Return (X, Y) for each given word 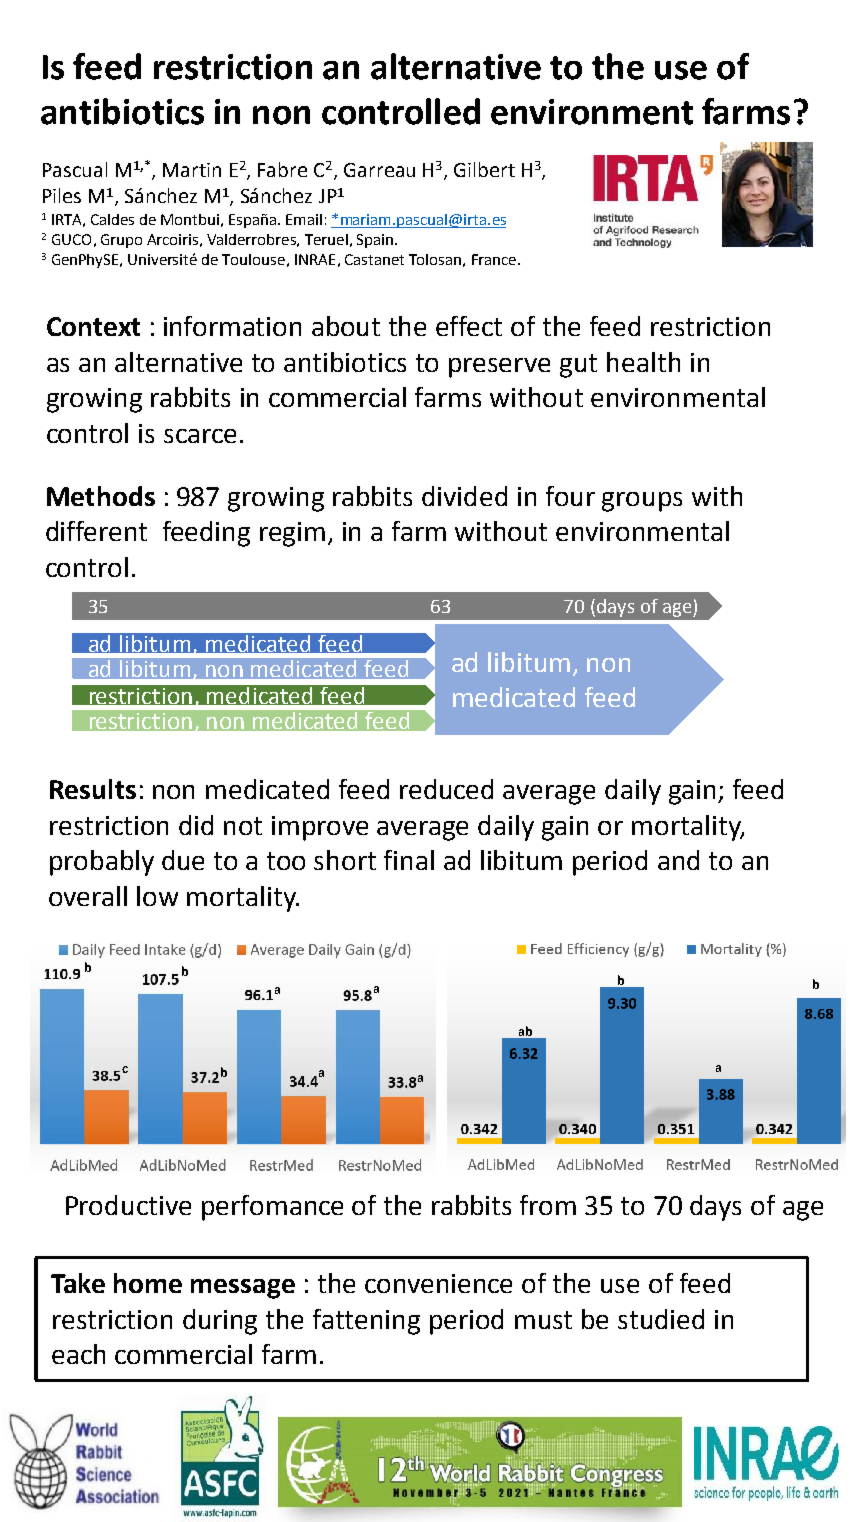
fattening (366, 1322)
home (148, 1283)
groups (642, 502)
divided (464, 496)
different (96, 531)
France (494, 259)
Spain (375, 241)
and (678, 860)
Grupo (121, 241)
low (157, 896)
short (345, 860)
